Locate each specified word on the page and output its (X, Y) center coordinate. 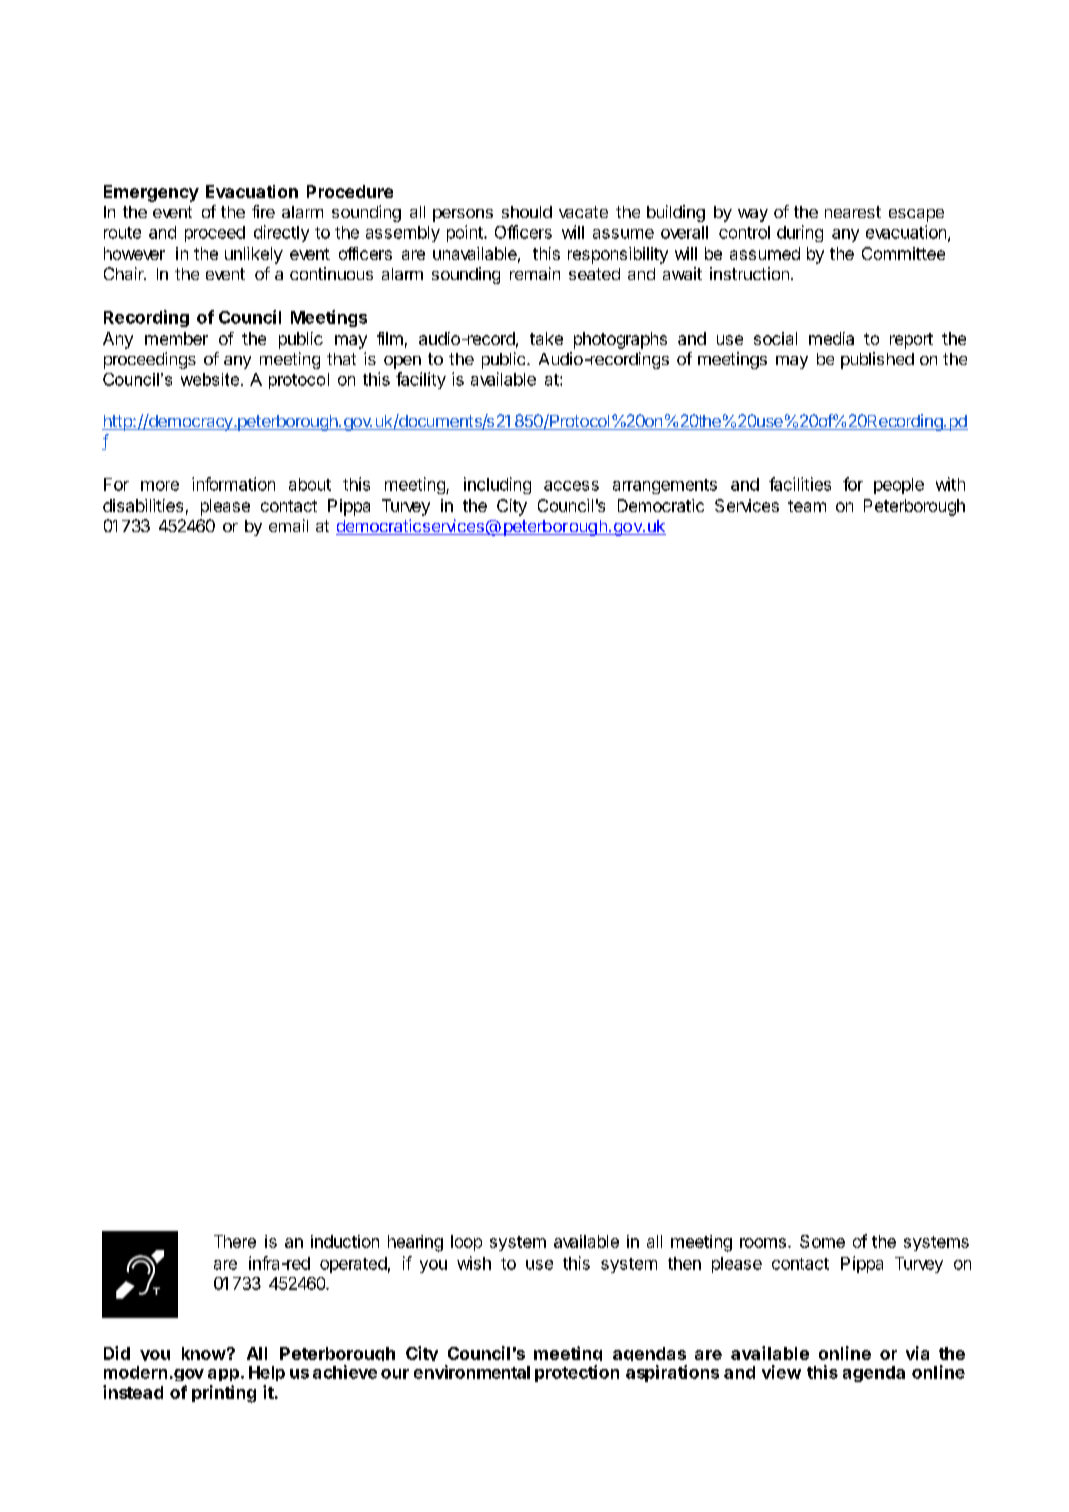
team (807, 506)
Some (822, 1241)
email (288, 525)
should (527, 212)
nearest (853, 212)
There (235, 1241)
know (204, 1353)
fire (263, 211)
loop (466, 1243)
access (571, 486)
